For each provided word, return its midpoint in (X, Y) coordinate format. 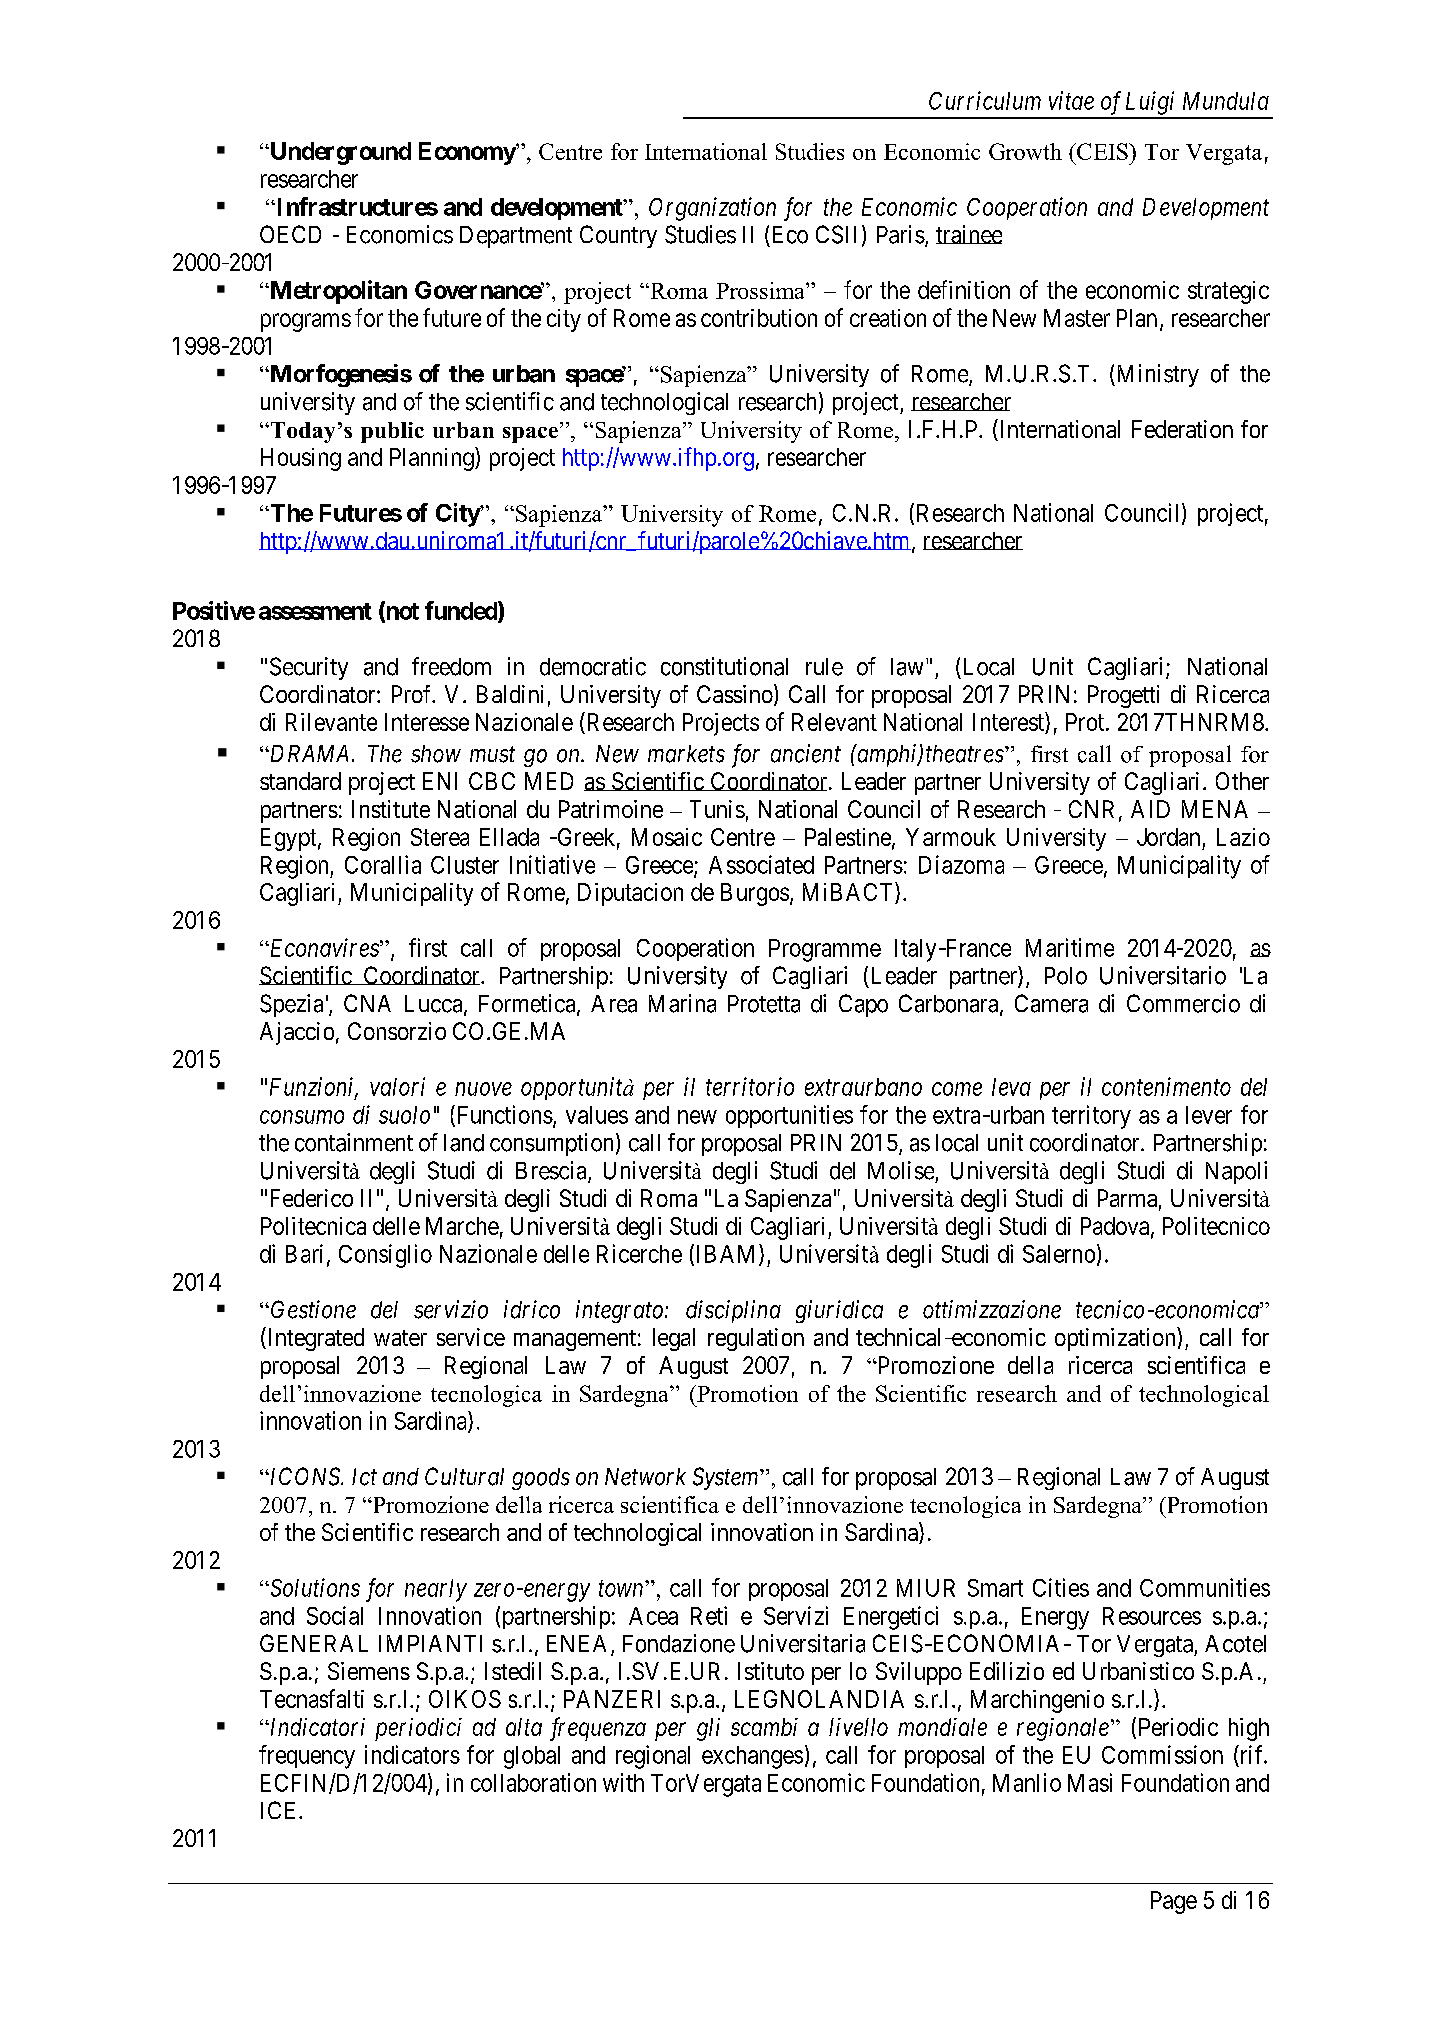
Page (1174, 1902)
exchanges (752, 1757)
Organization (712, 209)
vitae (1071, 100)
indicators (412, 1754)
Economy (468, 153)
